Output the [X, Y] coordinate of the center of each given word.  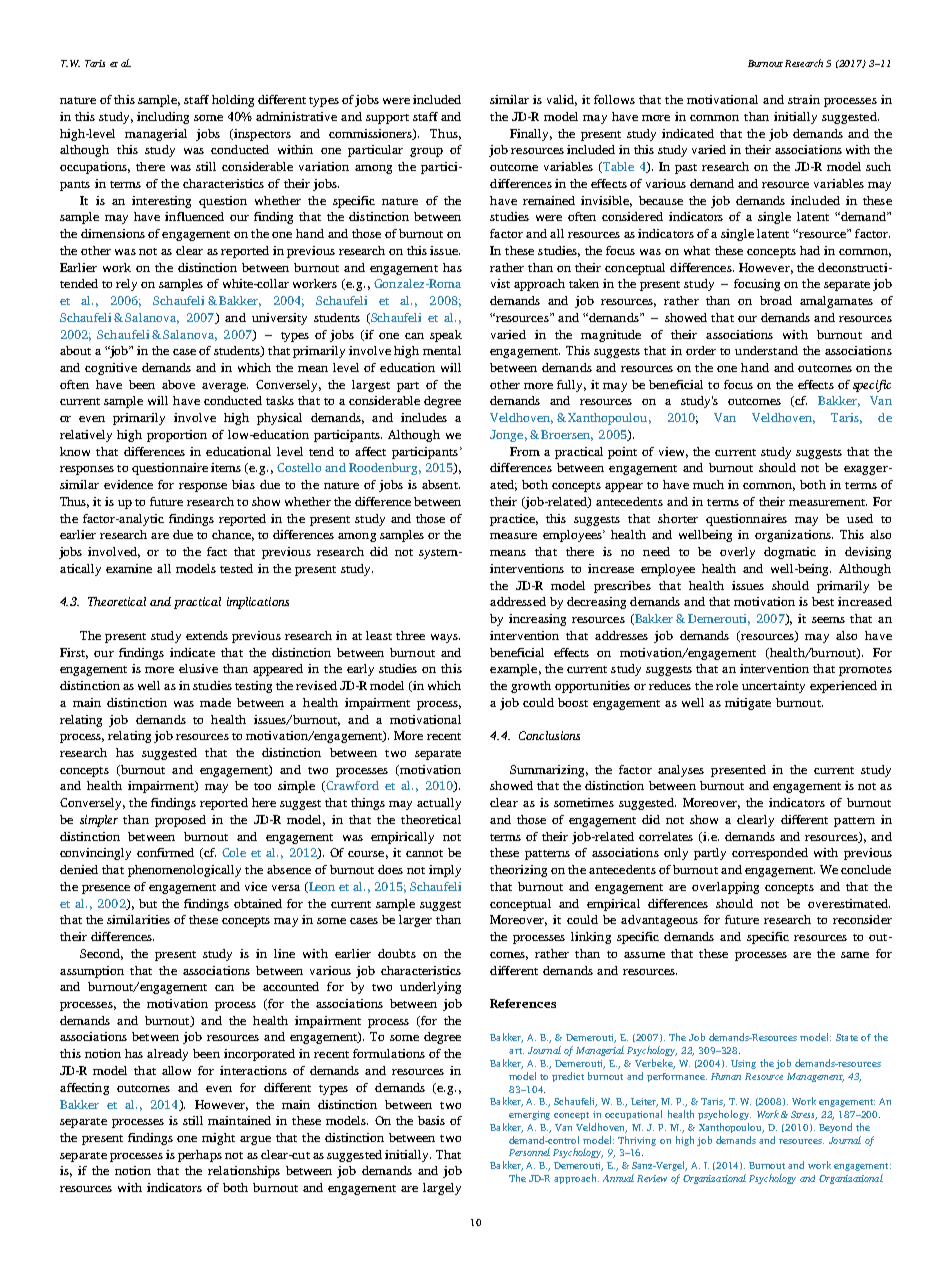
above [178, 384]
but [148, 903]
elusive [198, 668]
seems [828, 620]
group [426, 152]
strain [804, 99]
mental [442, 350]
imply [445, 871]
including [163, 118]
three [410, 635]
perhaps [200, 1156]
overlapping [725, 888]
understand [766, 350]
